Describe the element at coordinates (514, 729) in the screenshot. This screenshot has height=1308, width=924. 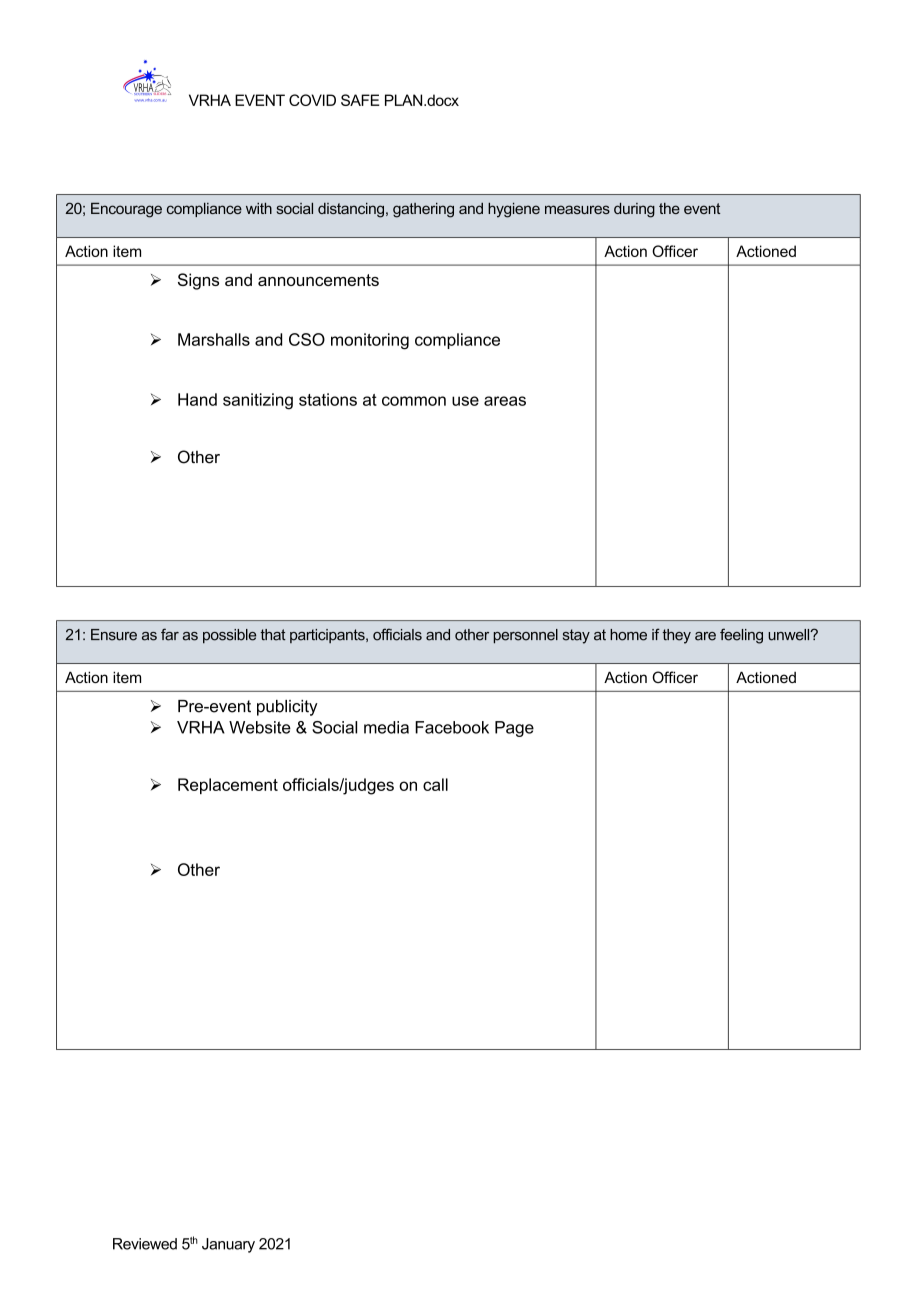
I see `Page` at that location.
